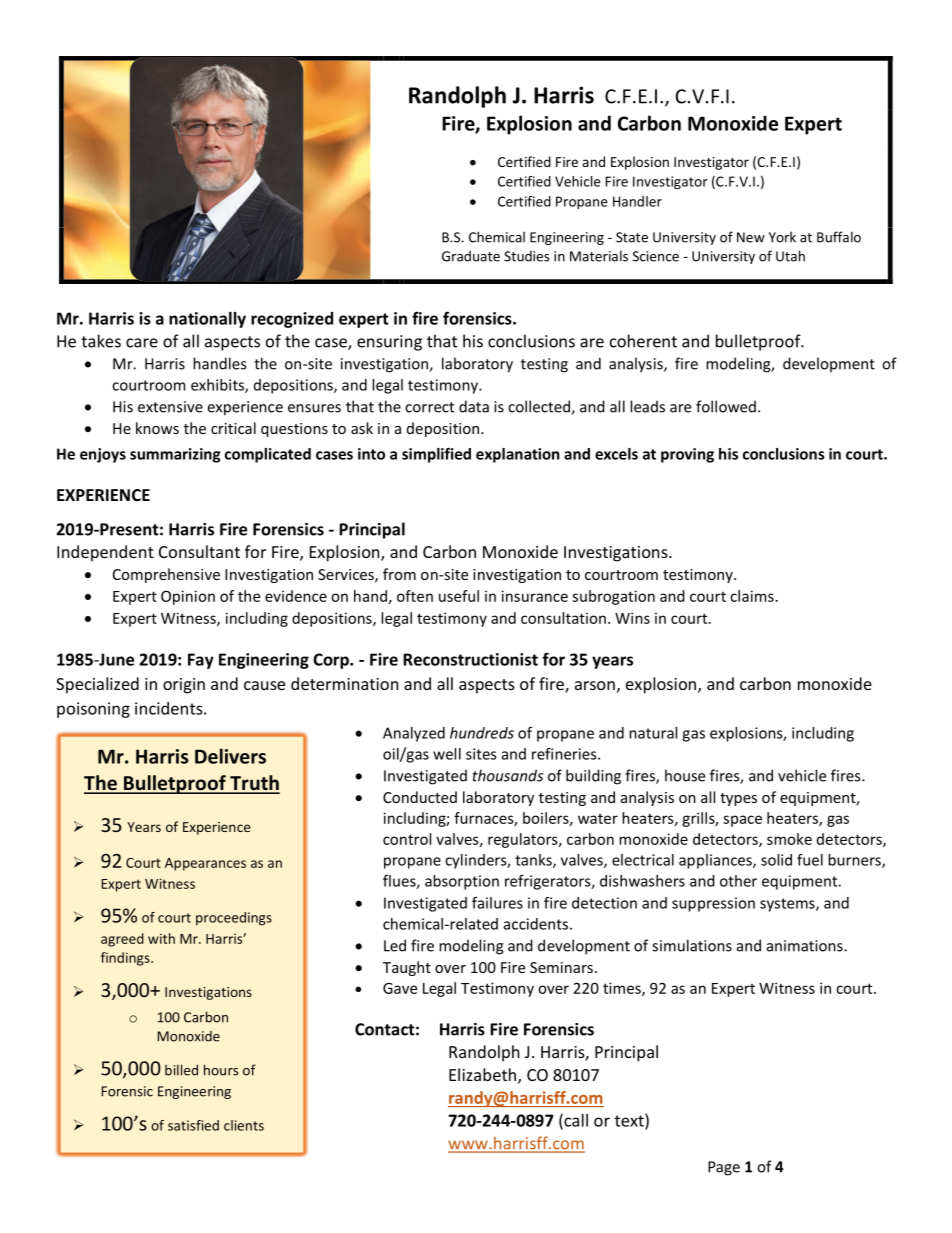 The height and width of the screenshot is (1233, 952). Describe the element at coordinates (482, 1074) in the screenshot. I see `Elizabeth` at that location.
